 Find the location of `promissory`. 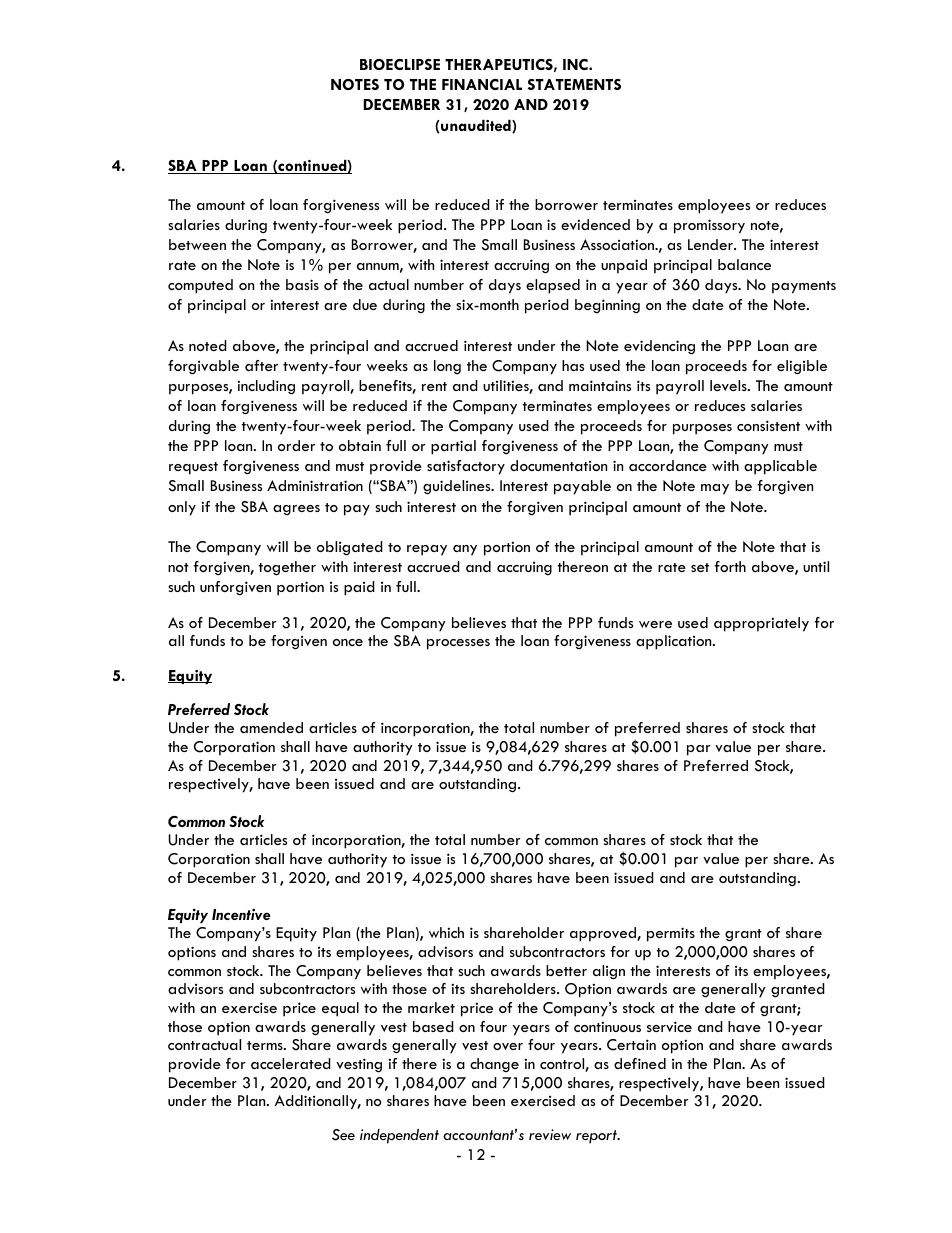

promissory is located at coordinates (709, 226).
